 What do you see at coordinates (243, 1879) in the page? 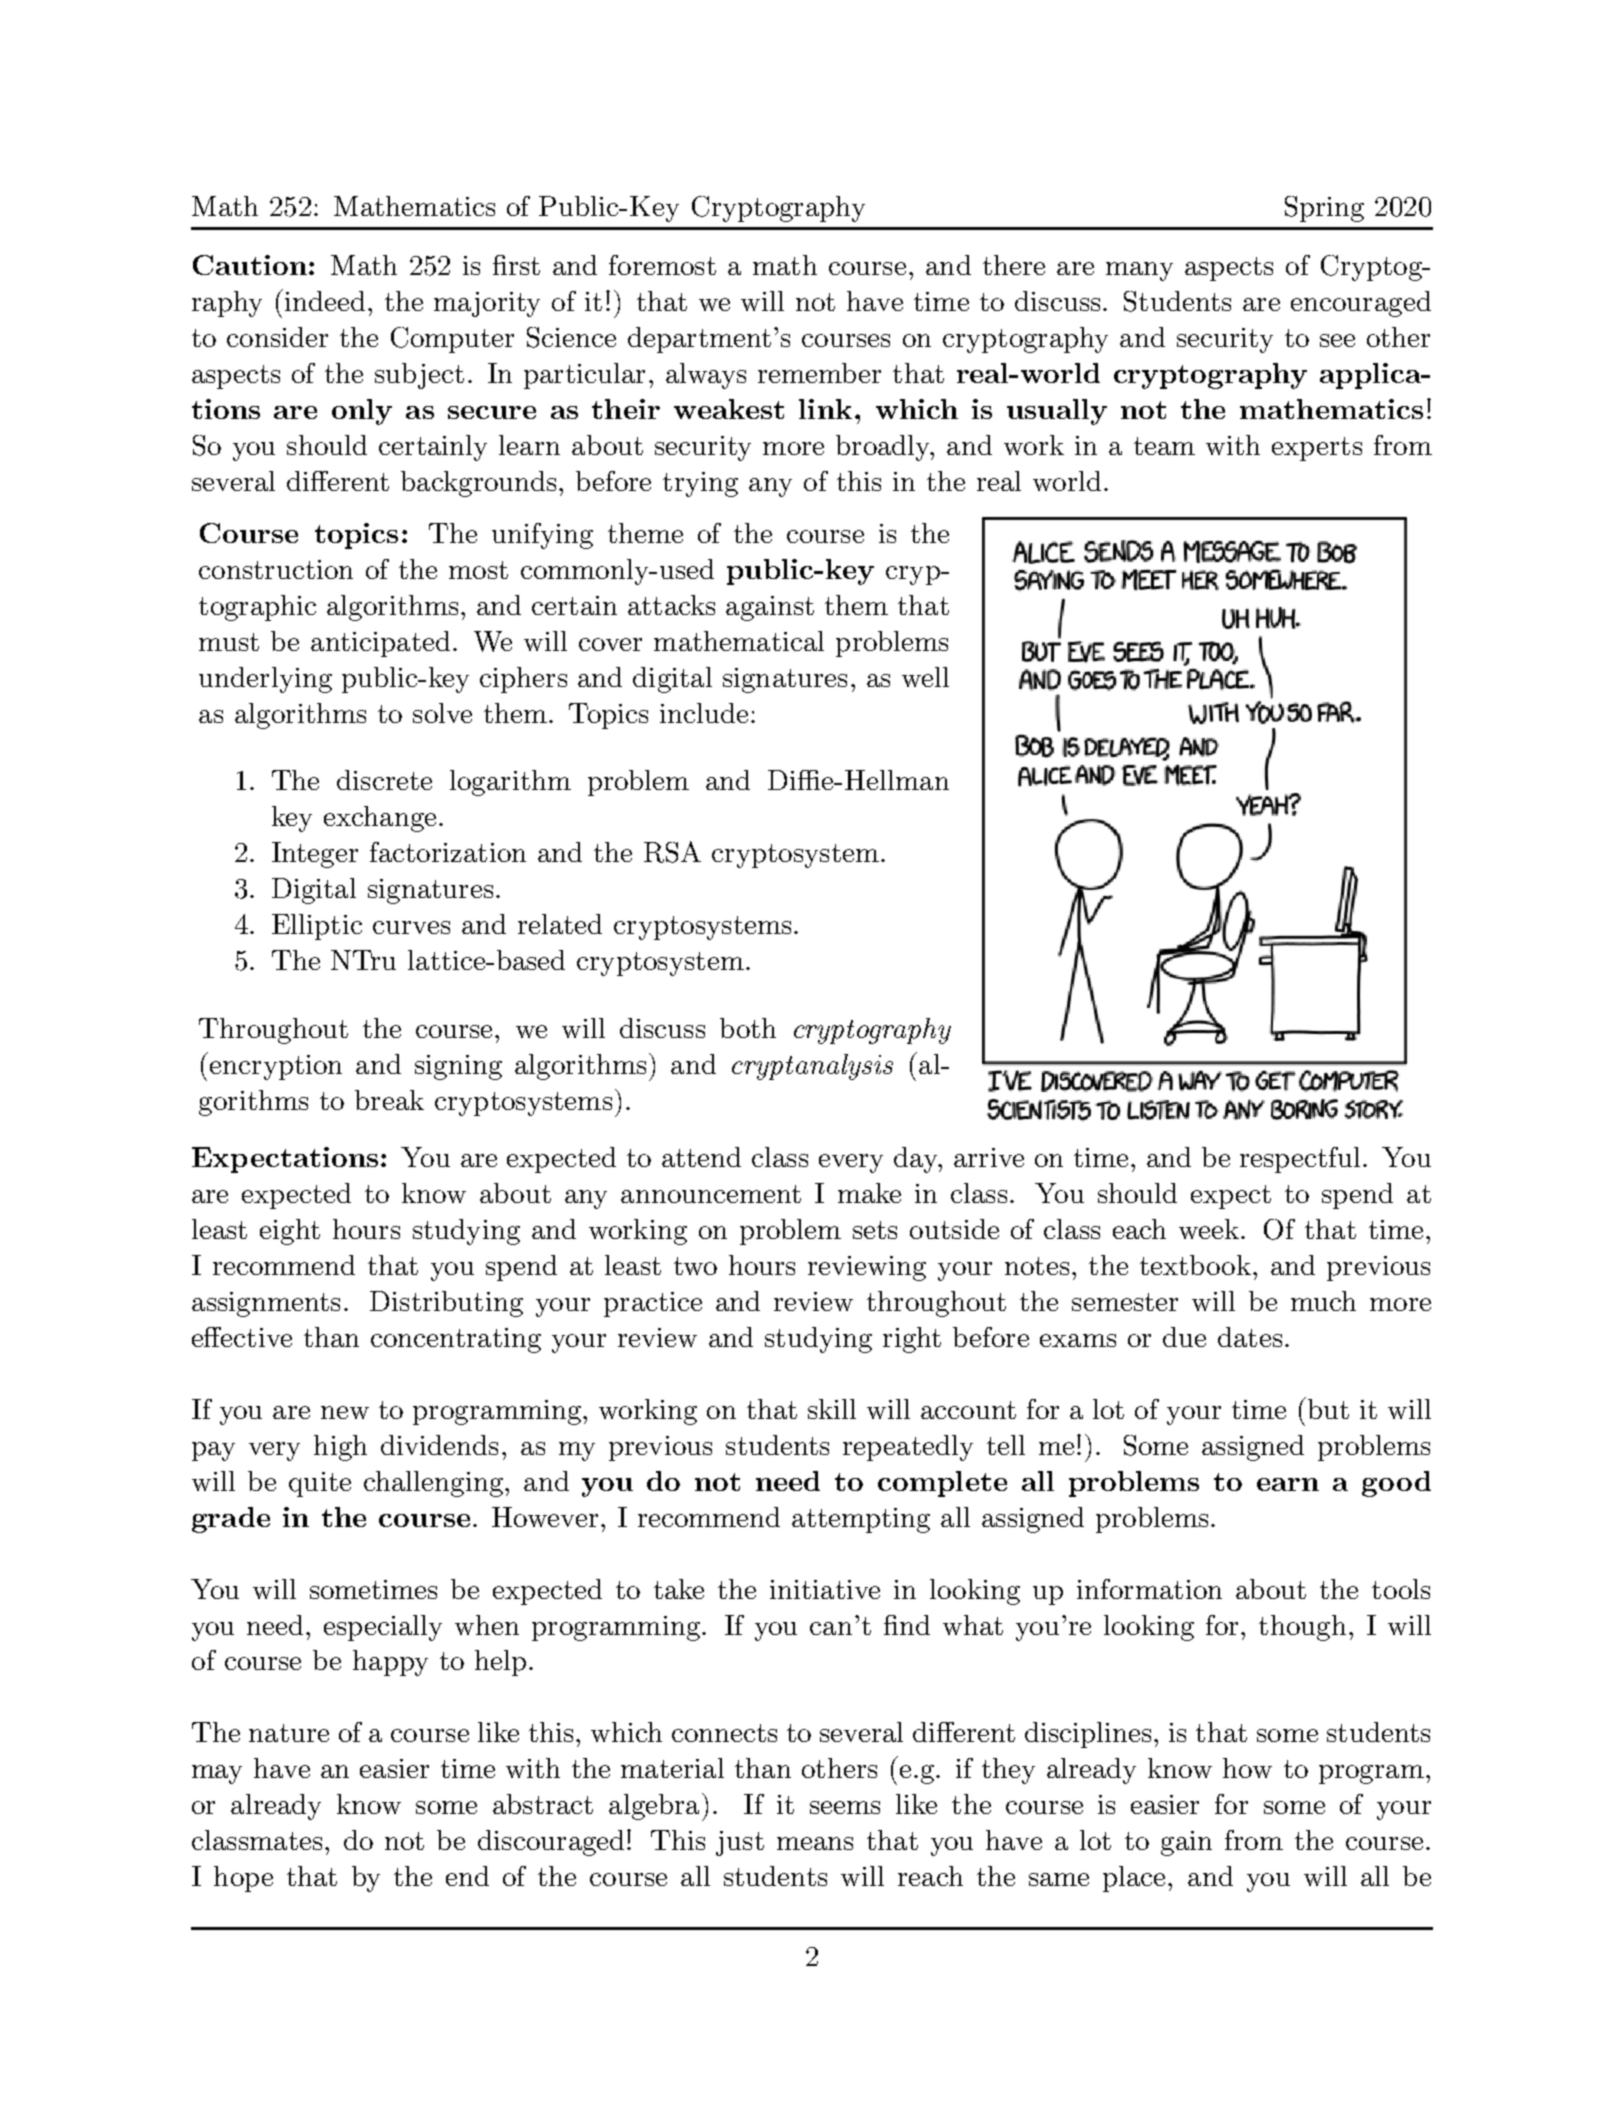
I see `hope` at bounding box center [243, 1879].
